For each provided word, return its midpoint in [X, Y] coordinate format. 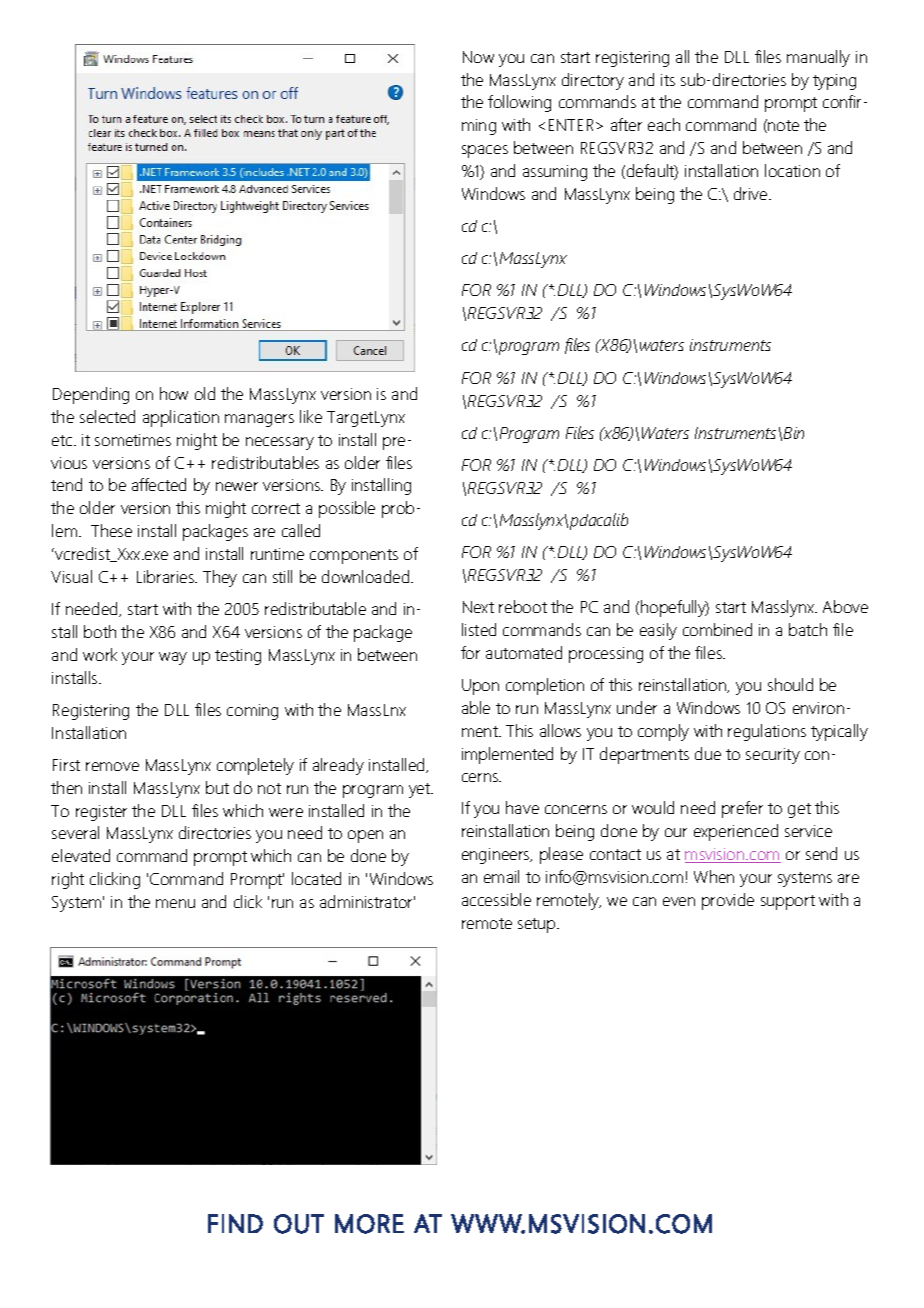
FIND [235, 1223]
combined [717, 629]
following [519, 103]
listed [479, 629]
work [100, 654]
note [783, 125]
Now [478, 57]
